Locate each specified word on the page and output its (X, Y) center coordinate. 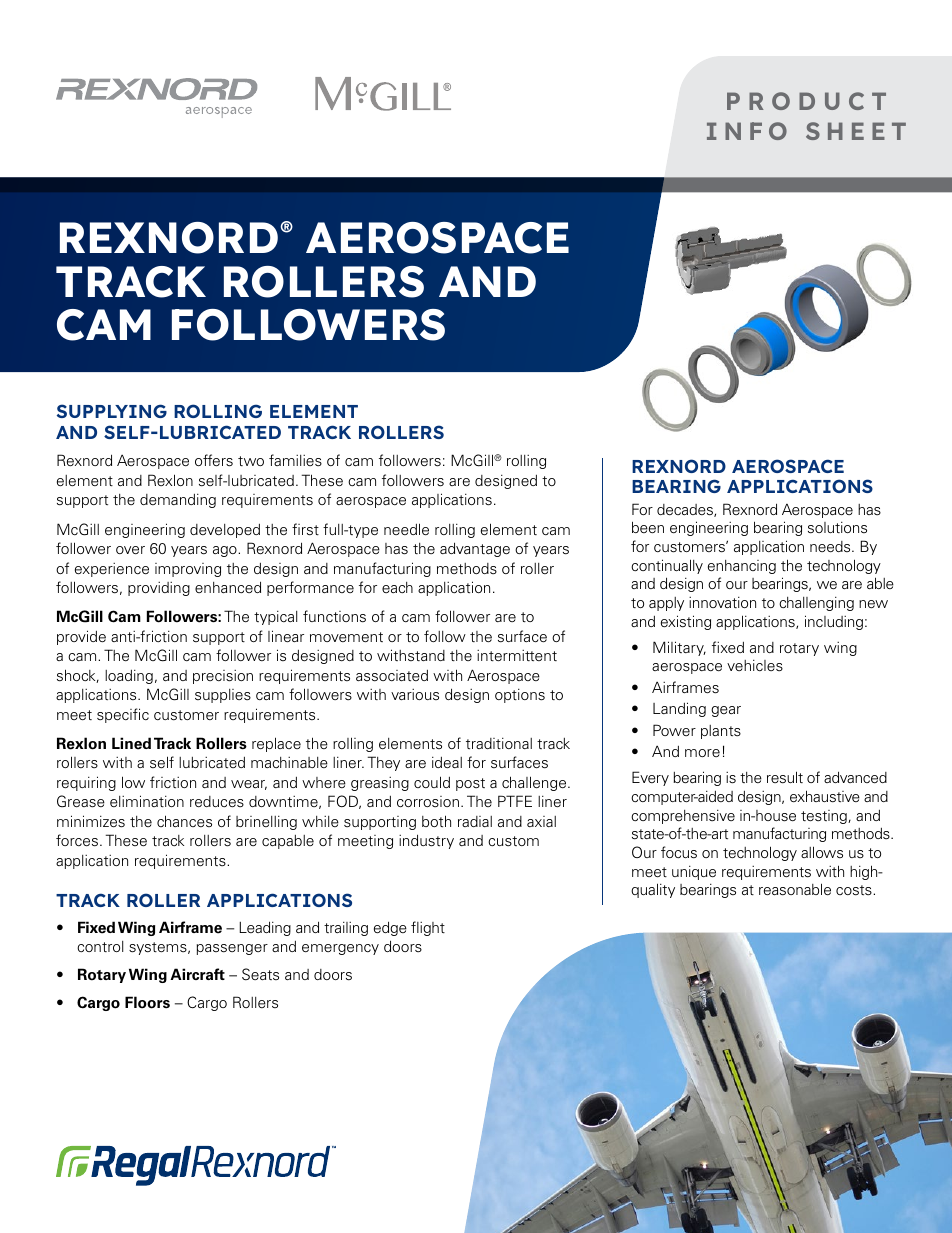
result (785, 777)
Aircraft (197, 974)
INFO (747, 131)
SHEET (856, 131)
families (295, 460)
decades (686, 510)
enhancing (742, 567)
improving (188, 570)
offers (214, 460)
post (470, 784)
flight (428, 928)
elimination (147, 801)
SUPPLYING (112, 411)
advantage (475, 549)
